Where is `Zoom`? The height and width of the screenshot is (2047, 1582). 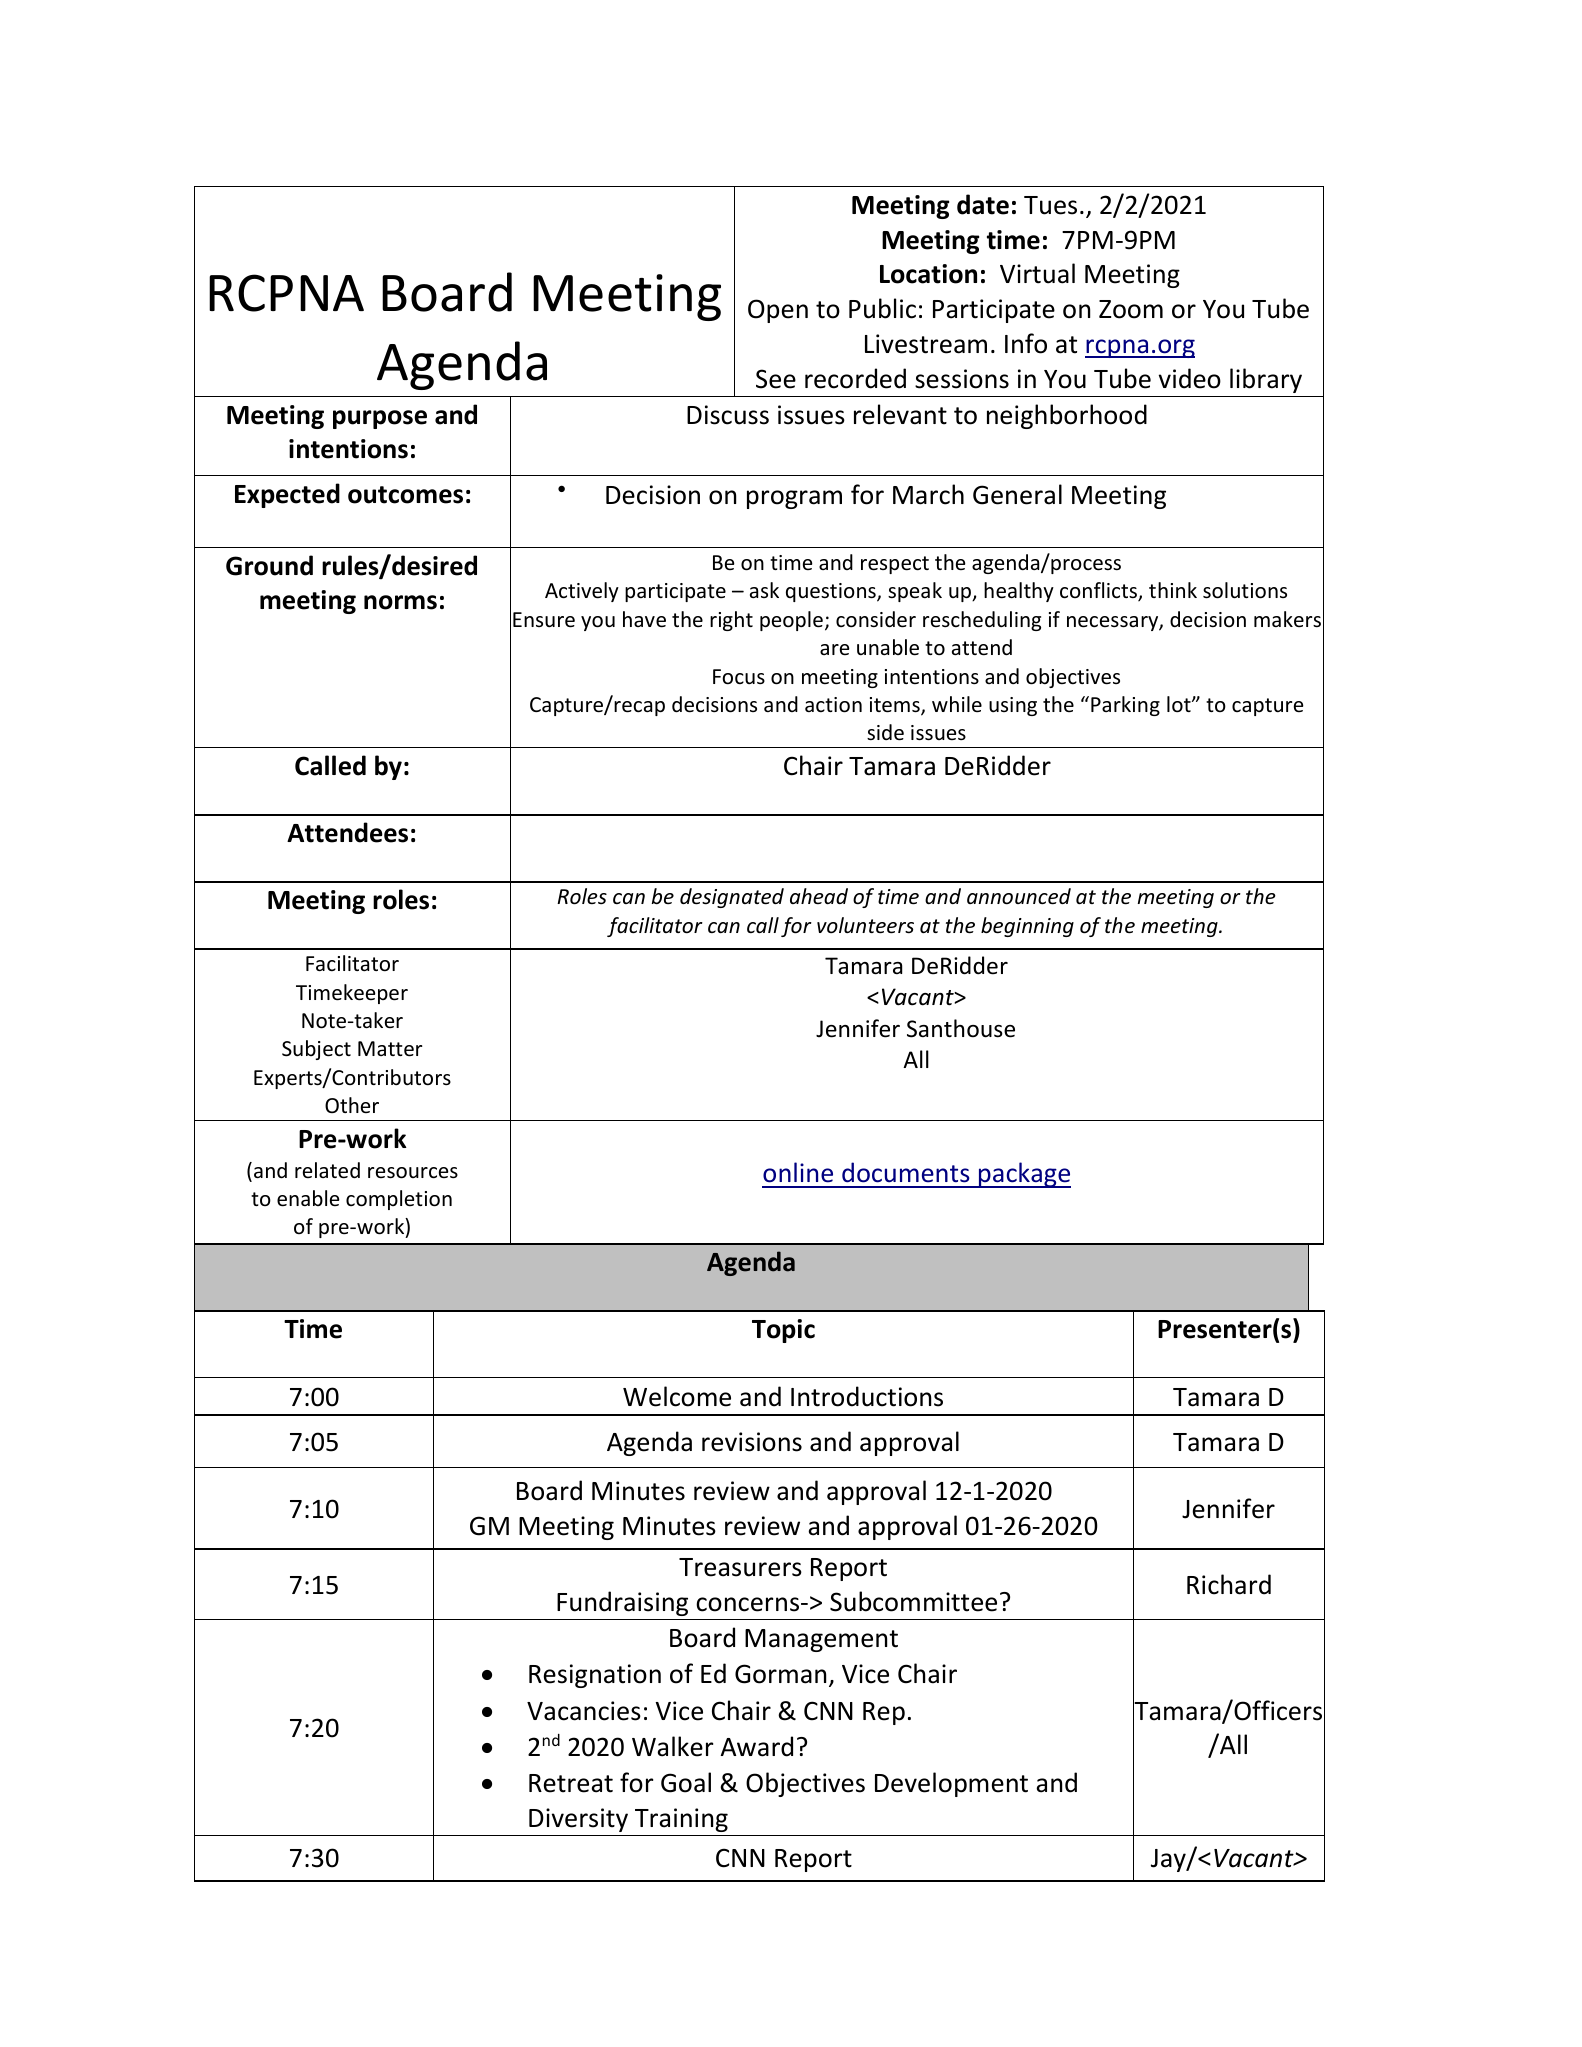 Zoom is located at coordinates (1131, 309).
